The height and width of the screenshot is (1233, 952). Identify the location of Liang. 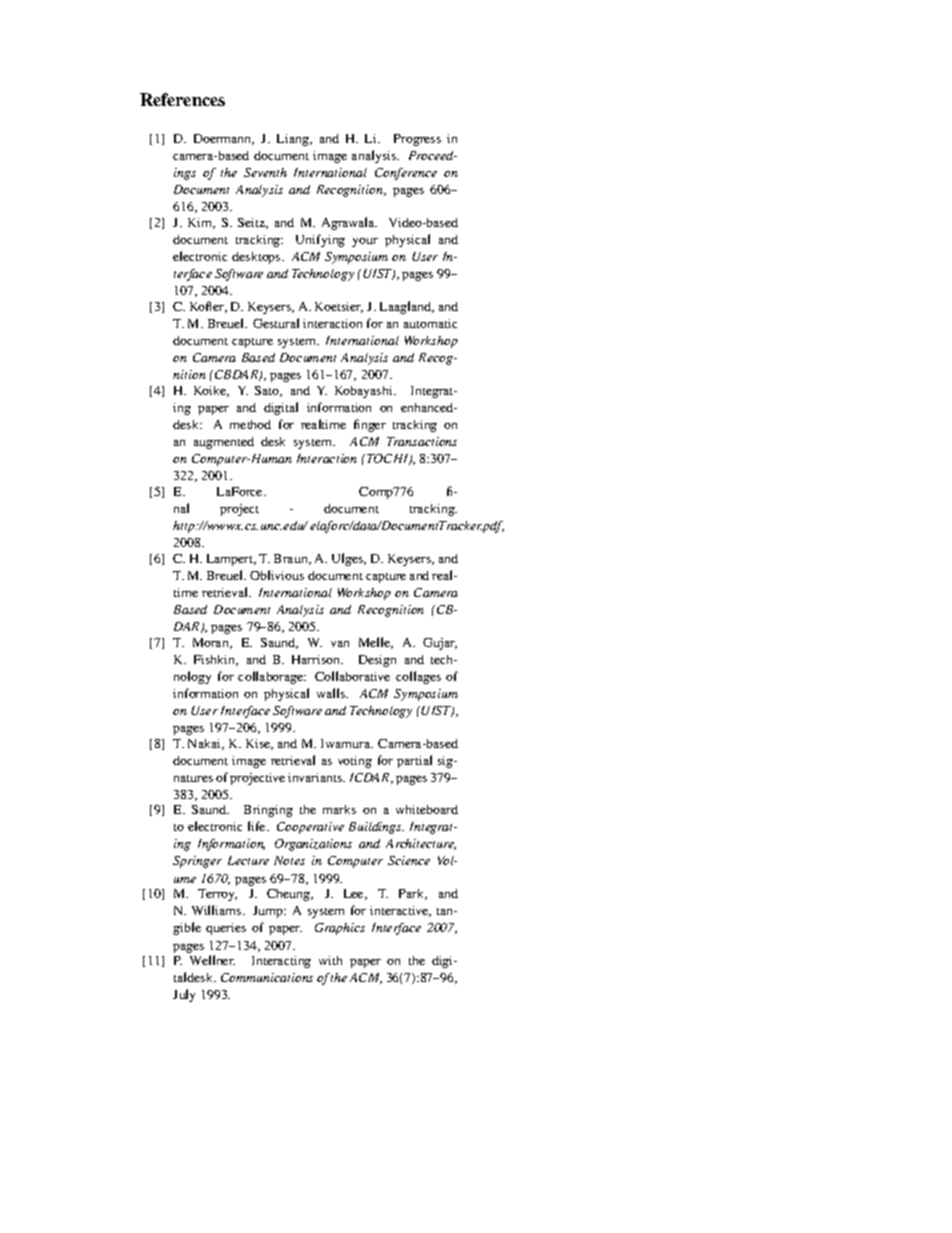
(294, 140).
